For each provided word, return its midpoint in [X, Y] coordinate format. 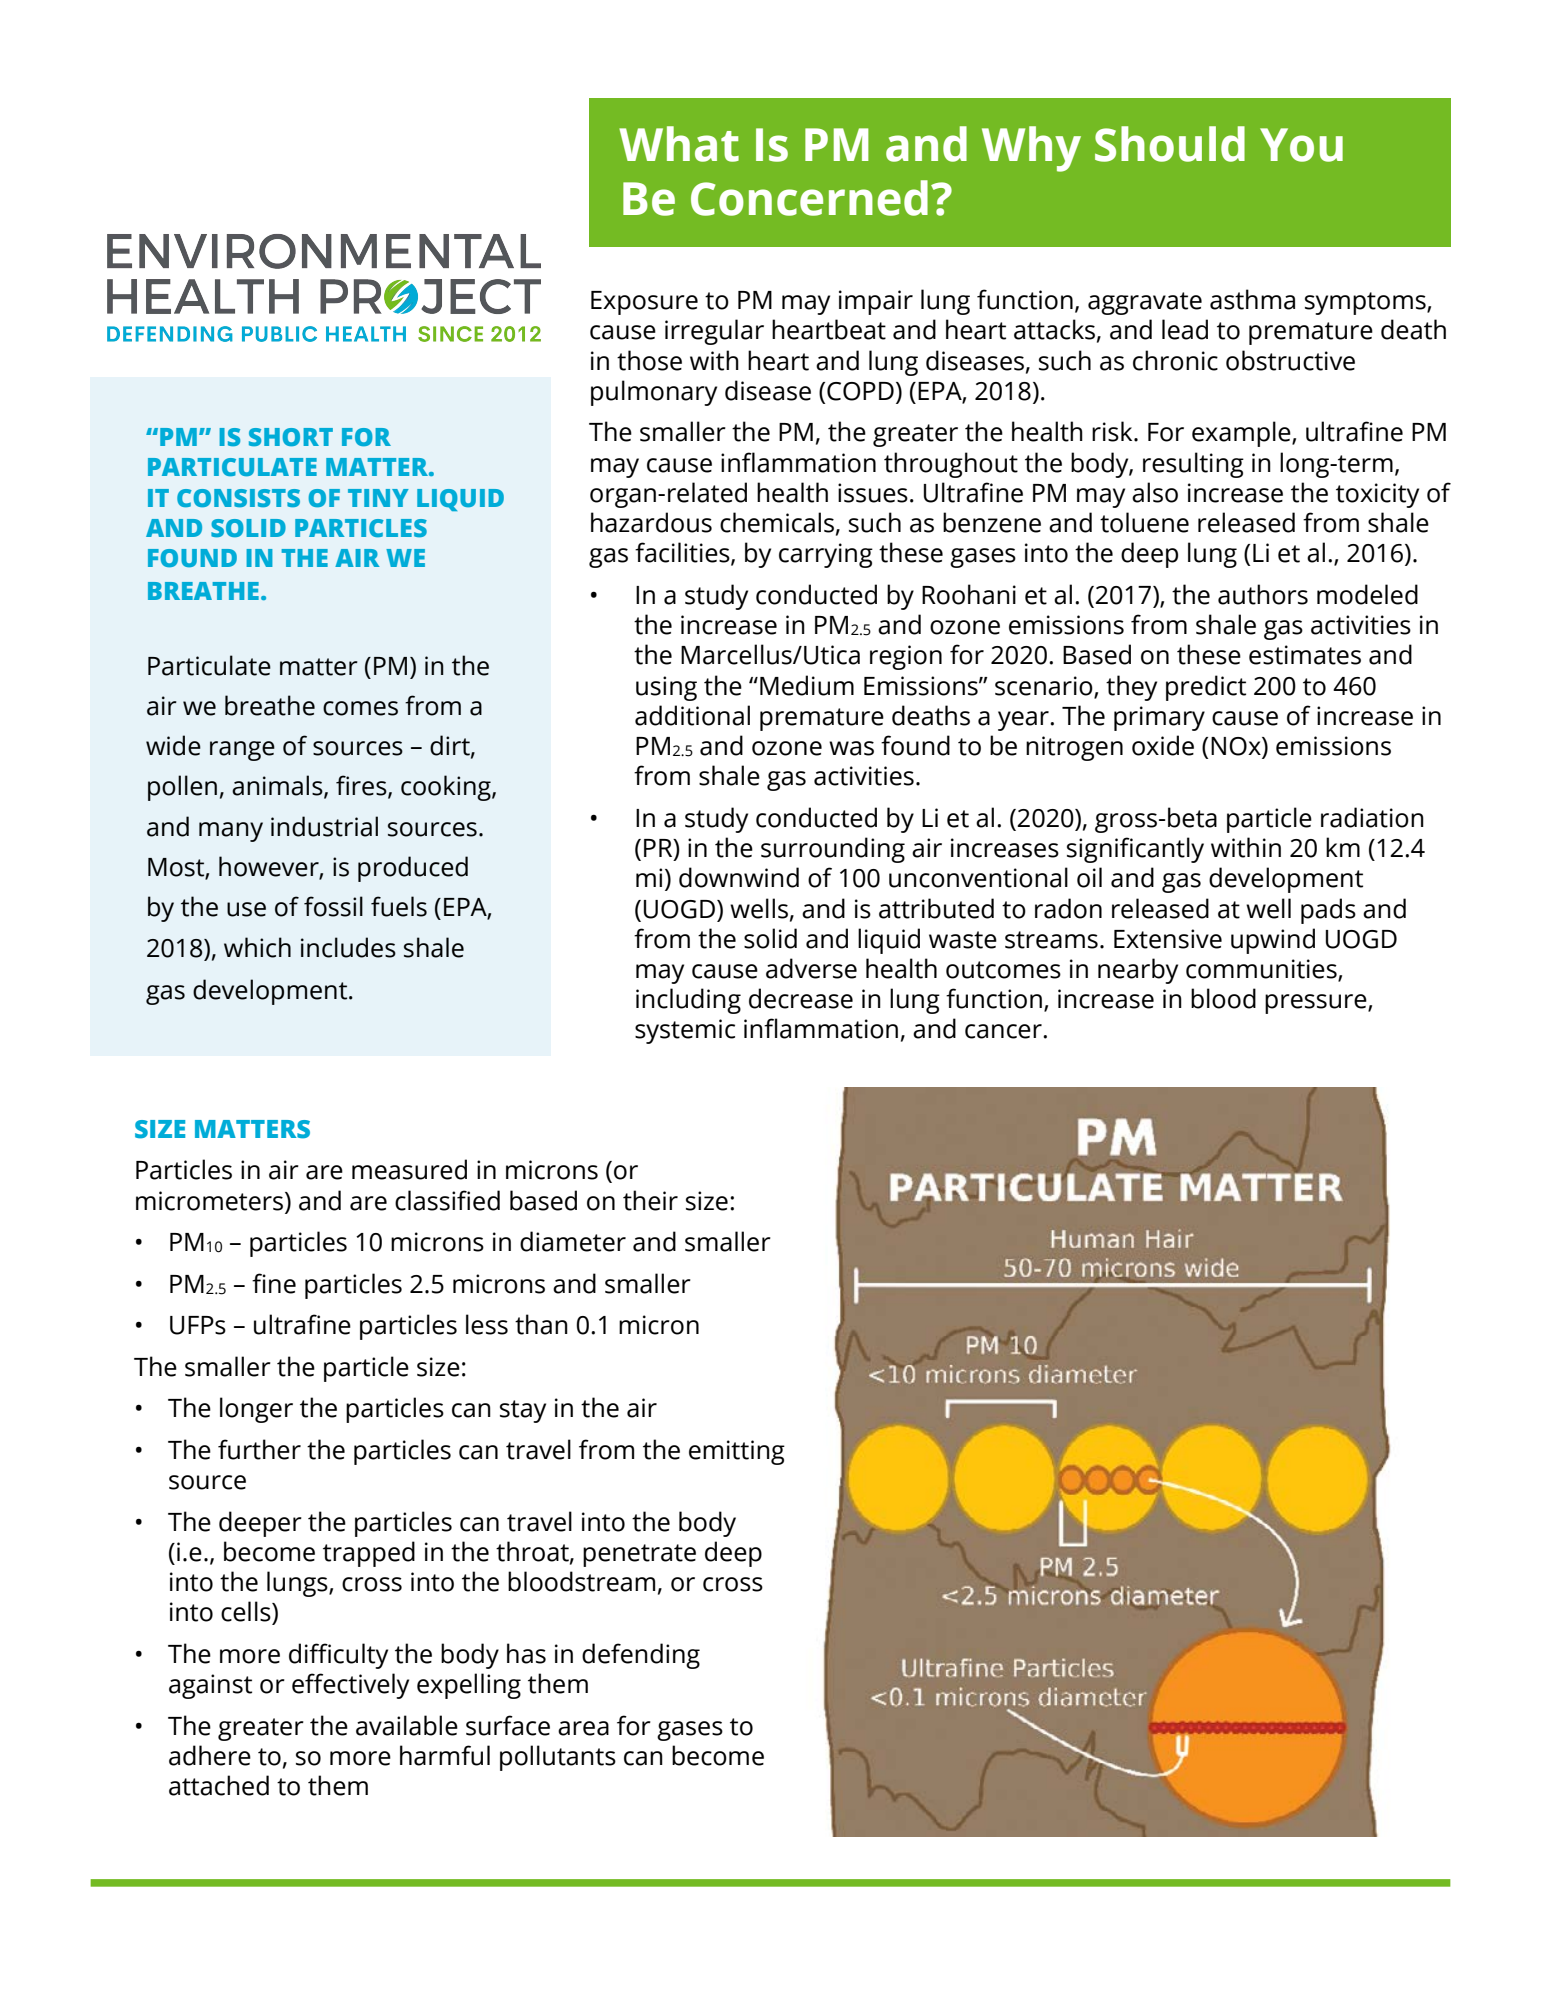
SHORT [291, 437]
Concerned [809, 198]
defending [641, 1656]
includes [348, 947]
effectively [350, 1686]
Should [1170, 144]
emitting [737, 1452]
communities [1262, 970]
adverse [811, 968]
